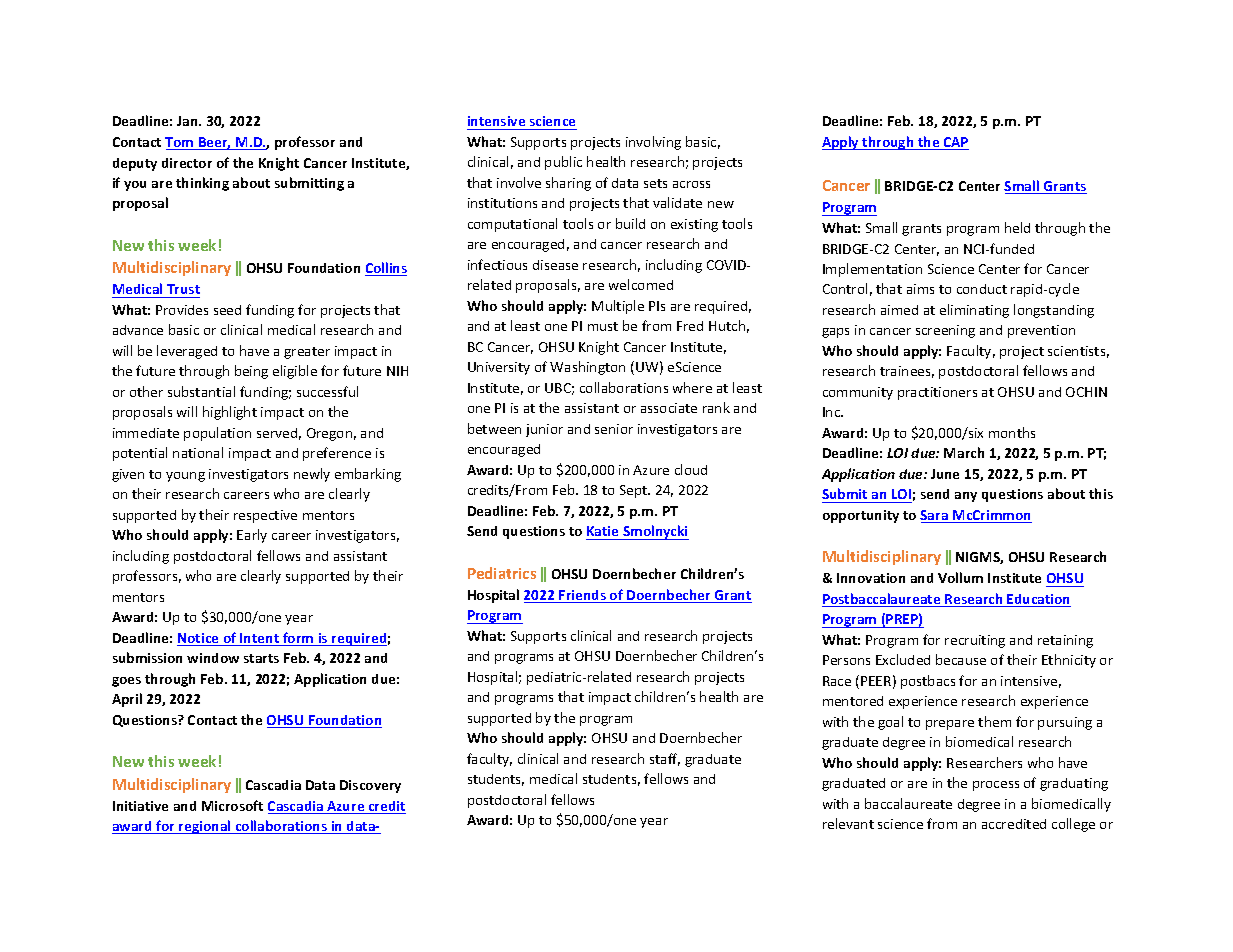  What do you see at coordinates (665, 759) in the page?
I see `staff` at bounding box center [665, 759].
